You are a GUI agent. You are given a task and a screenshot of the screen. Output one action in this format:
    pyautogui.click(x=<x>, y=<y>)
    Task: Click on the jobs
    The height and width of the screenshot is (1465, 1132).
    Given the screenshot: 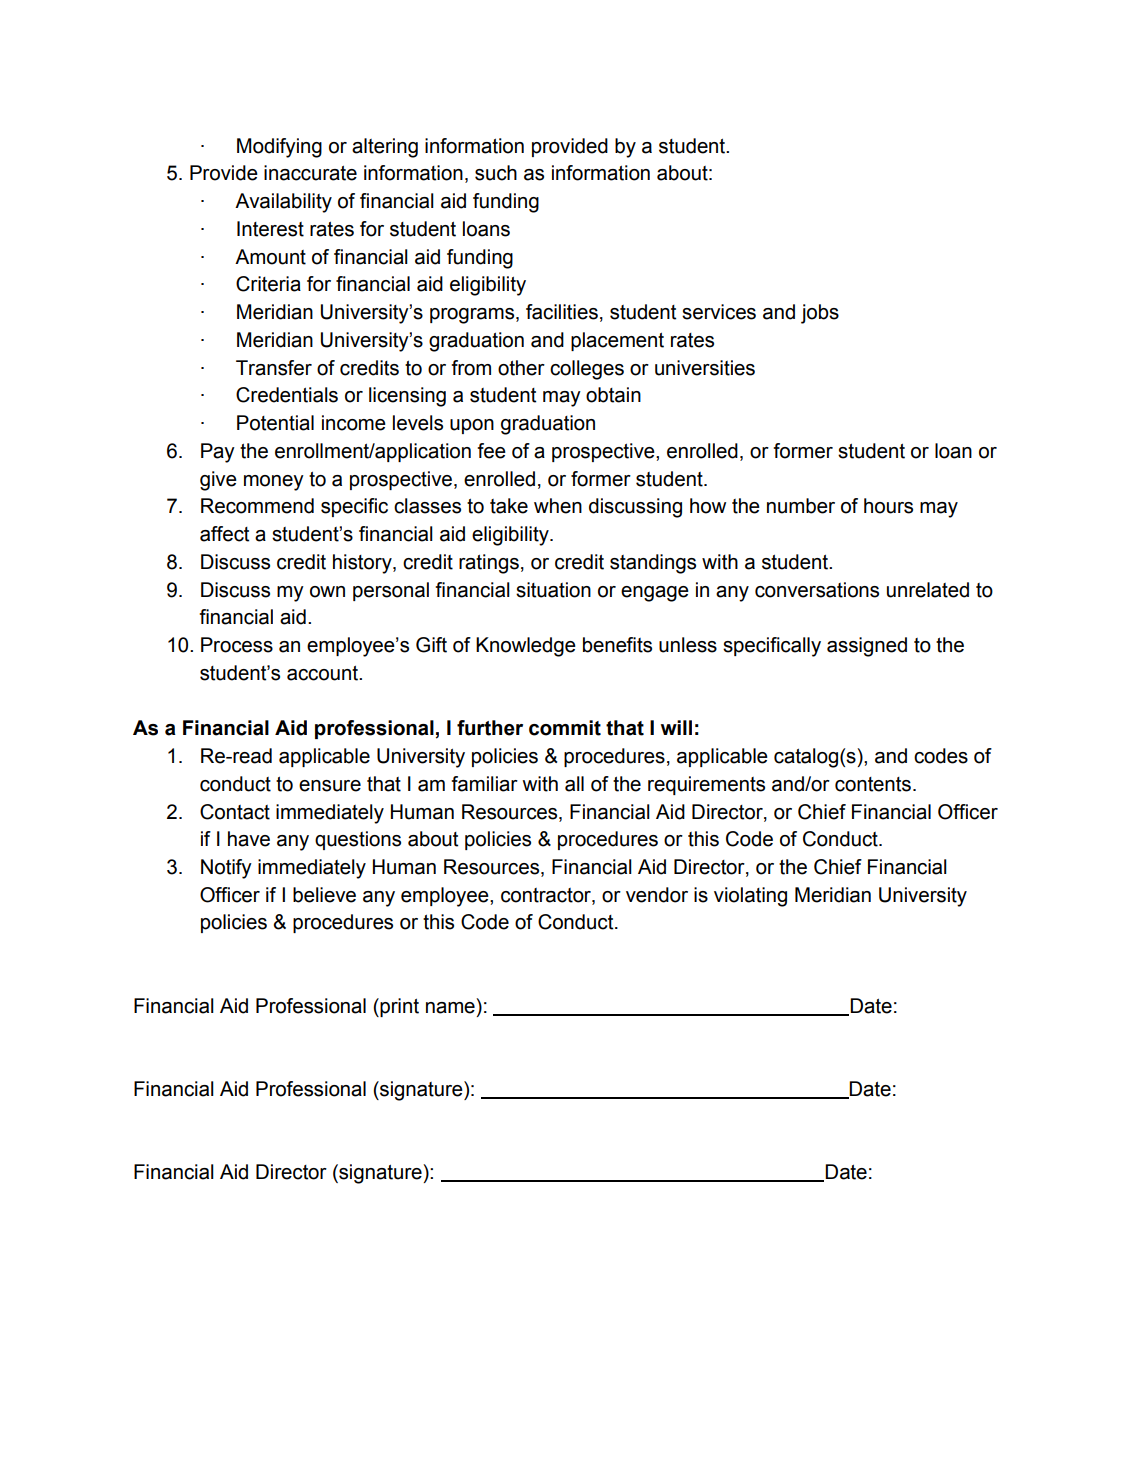 What is the action you would take?
    pyautogui.click(x=820, y=314)
